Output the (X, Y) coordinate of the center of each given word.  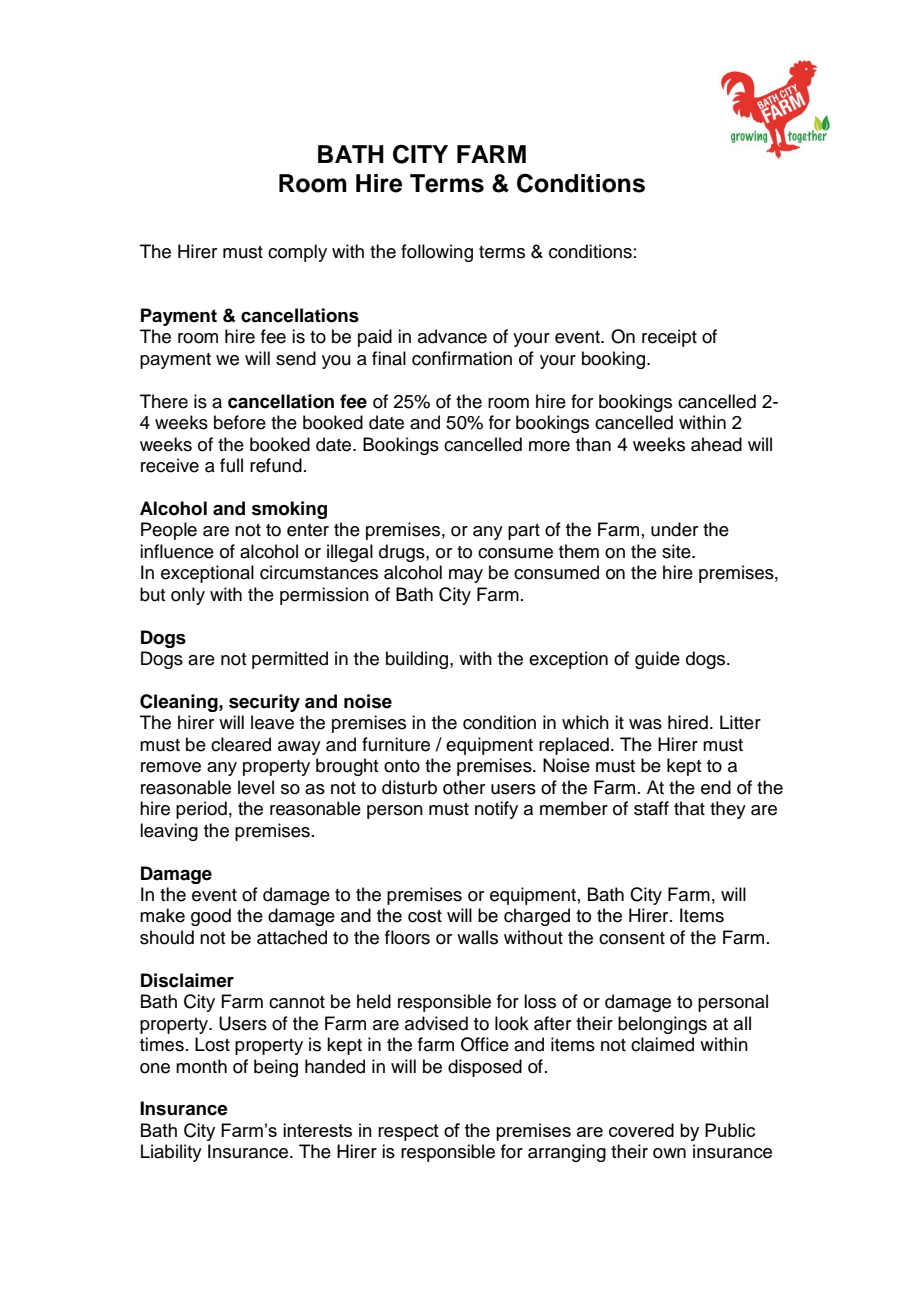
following (437, 253)
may (466, 576)
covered (641, 1130)
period (201, 810)
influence (177, 551)
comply (297, 253)
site (677, 551)
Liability (171, 1153)
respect (408, 1132)
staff (651, 808)
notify (496, 810)
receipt (669, 338)
